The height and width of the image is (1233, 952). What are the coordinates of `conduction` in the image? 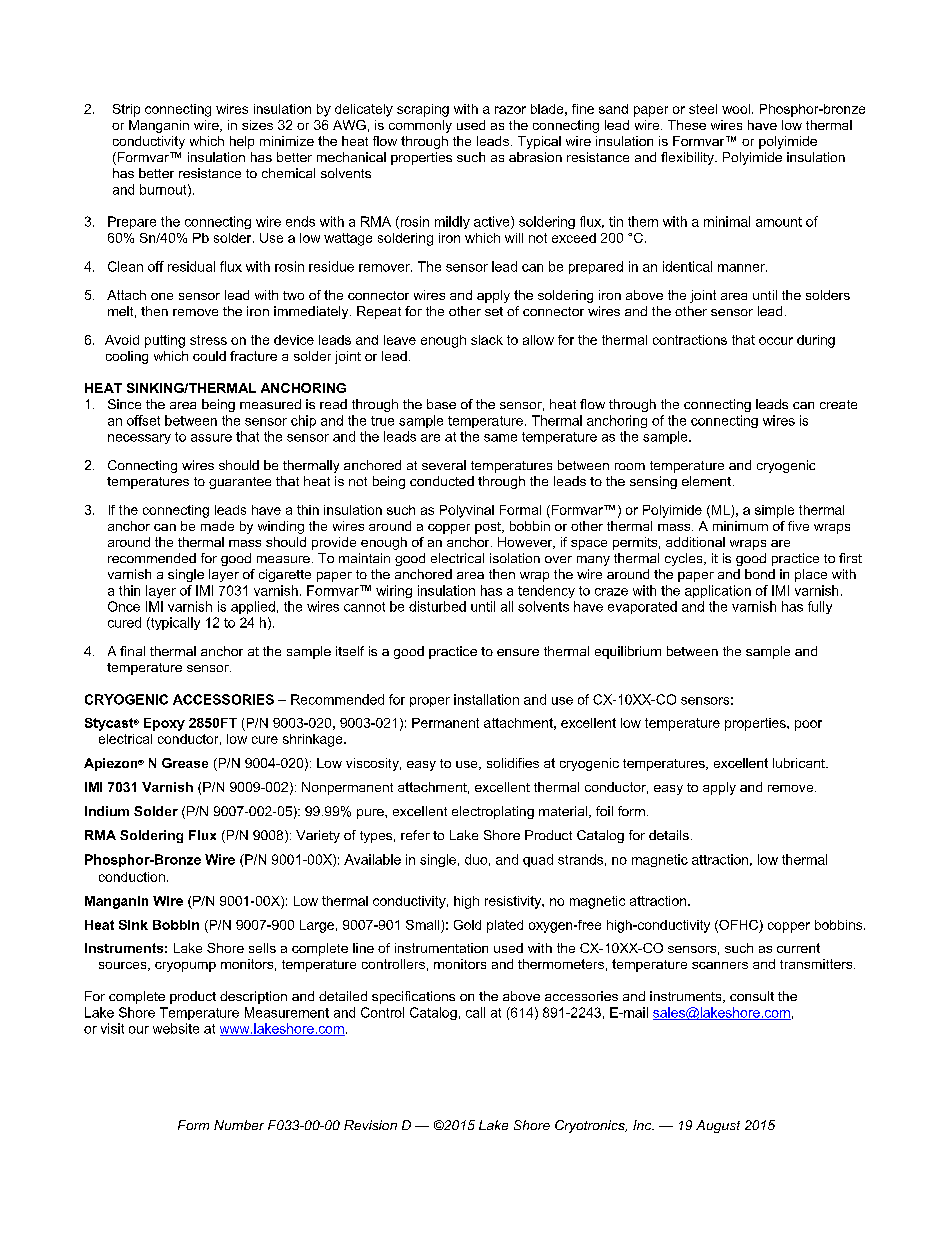 It's located at (132, 877).
